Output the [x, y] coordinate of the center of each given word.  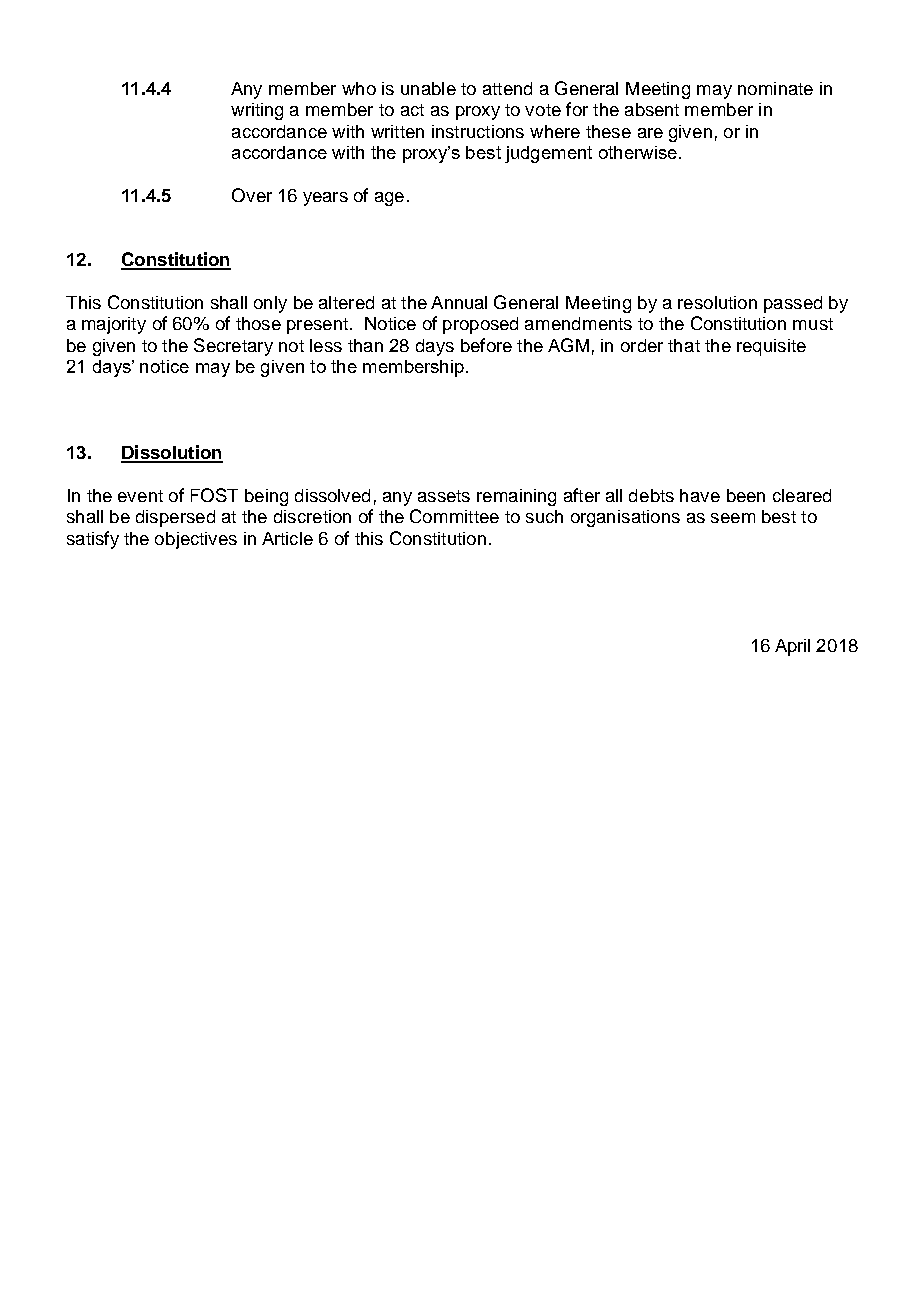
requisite [771, 347]
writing [257, 111]
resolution [717, 302]
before [486, 345]
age [389, 199]
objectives [196, 540]
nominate [775, 88]
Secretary [233, 347]
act [412, 110]
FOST [214, 495]
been [746, 495]
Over [252, 195]
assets [444, 496]
